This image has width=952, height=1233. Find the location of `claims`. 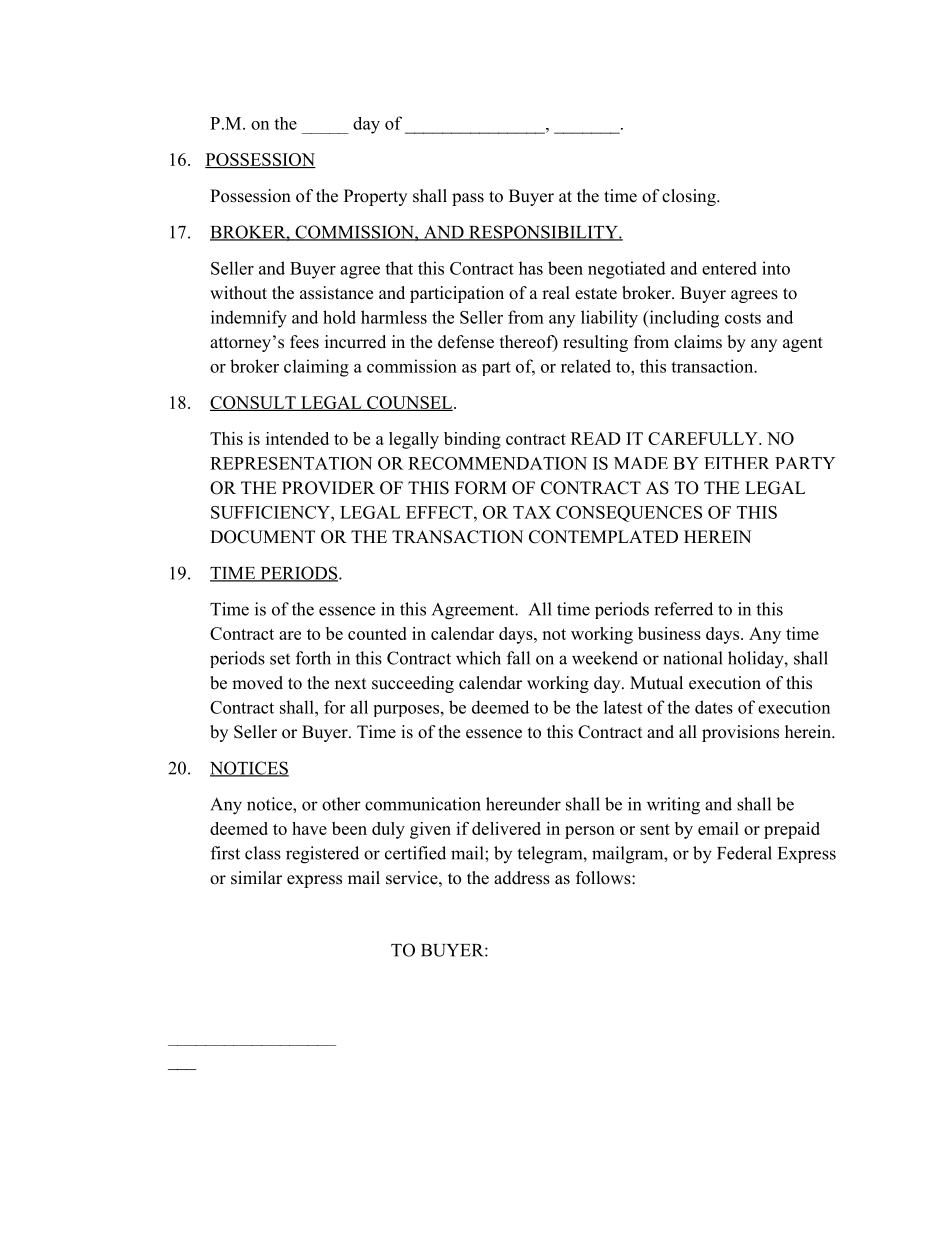

claims is located at coordinates (698, 342).
